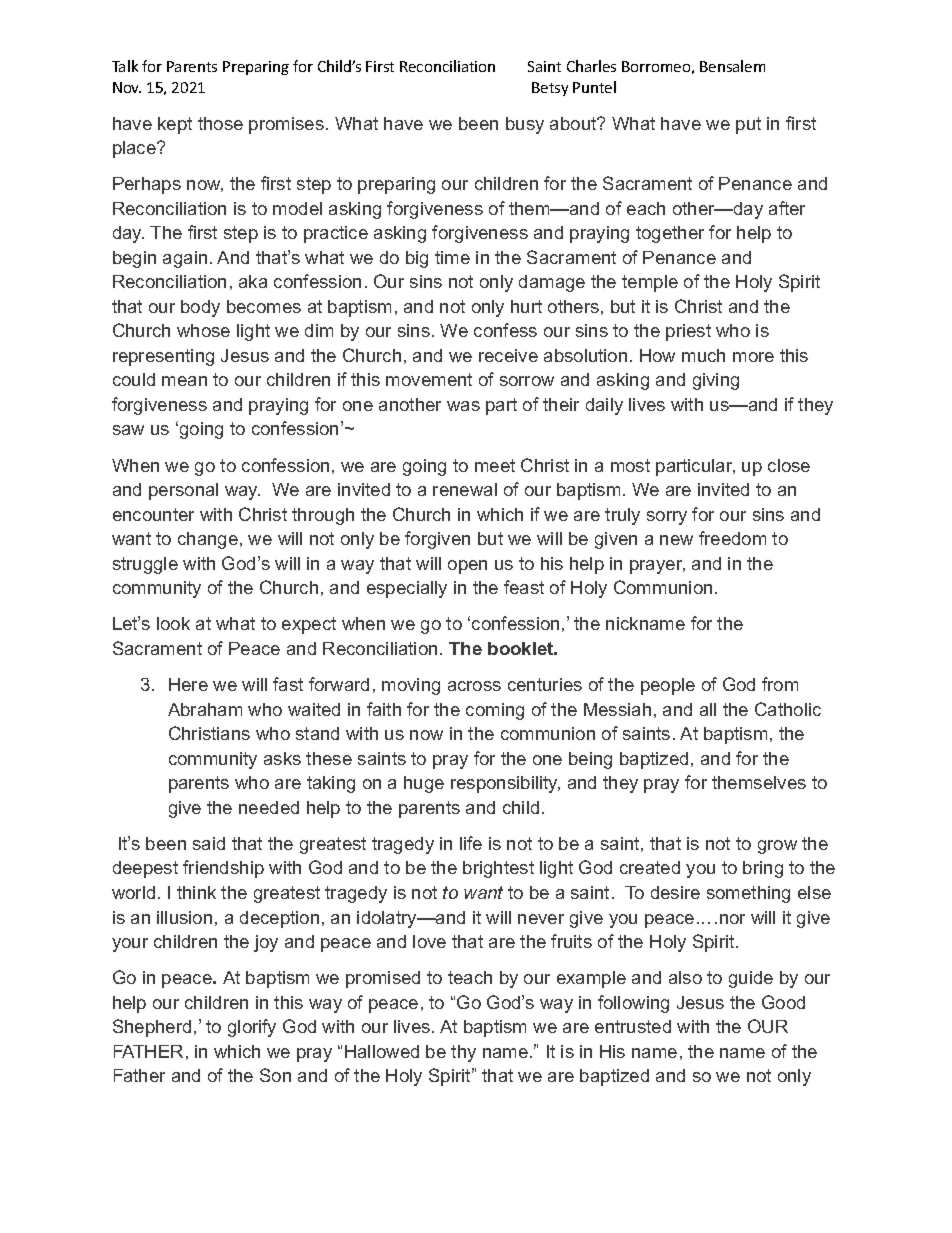 The height and width of the document is (1233, 952). What do you see at coordinates (205, 709) in the document?
I see `Abraham` at bounding box center [205, 709].
